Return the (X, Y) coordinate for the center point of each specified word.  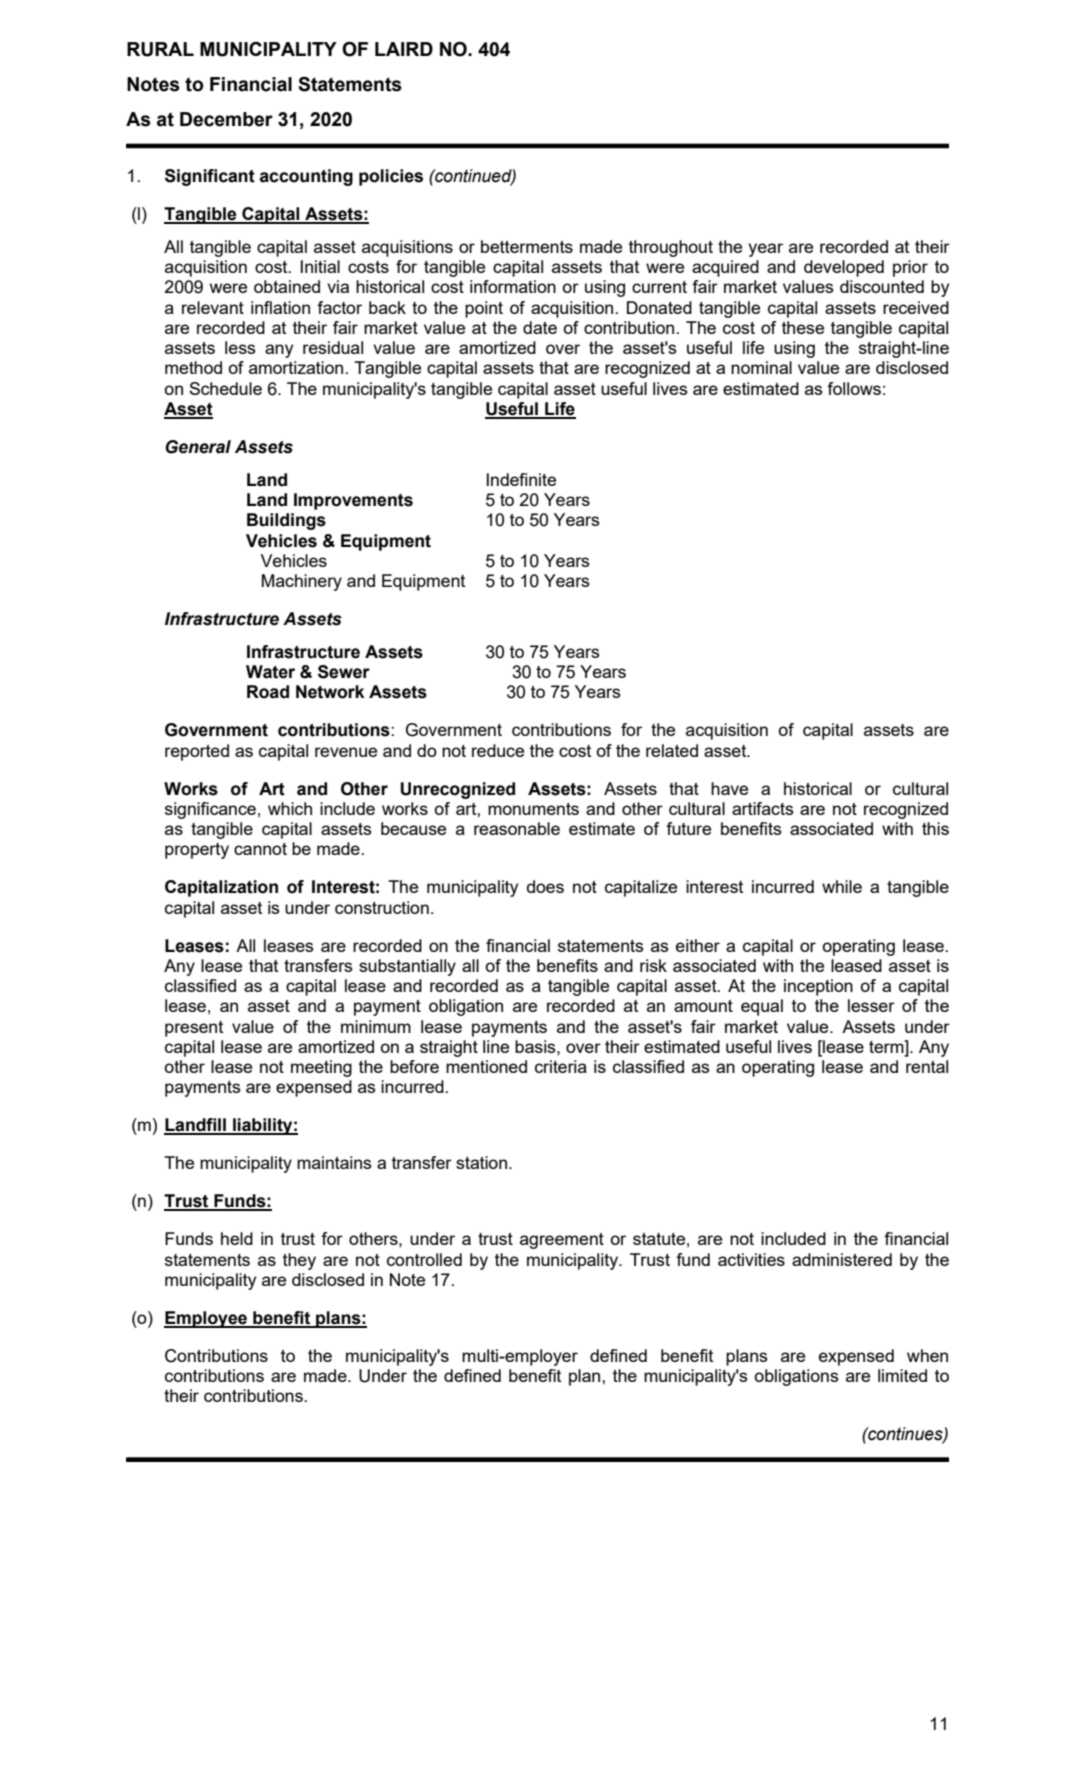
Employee (206, 1319)
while (842, 886)
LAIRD (404, 49)
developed (844, 268)
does (545, 886)
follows (854, 388)
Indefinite (521, 479)
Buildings (286, 521)
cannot (260, 849)
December (226, 119)
